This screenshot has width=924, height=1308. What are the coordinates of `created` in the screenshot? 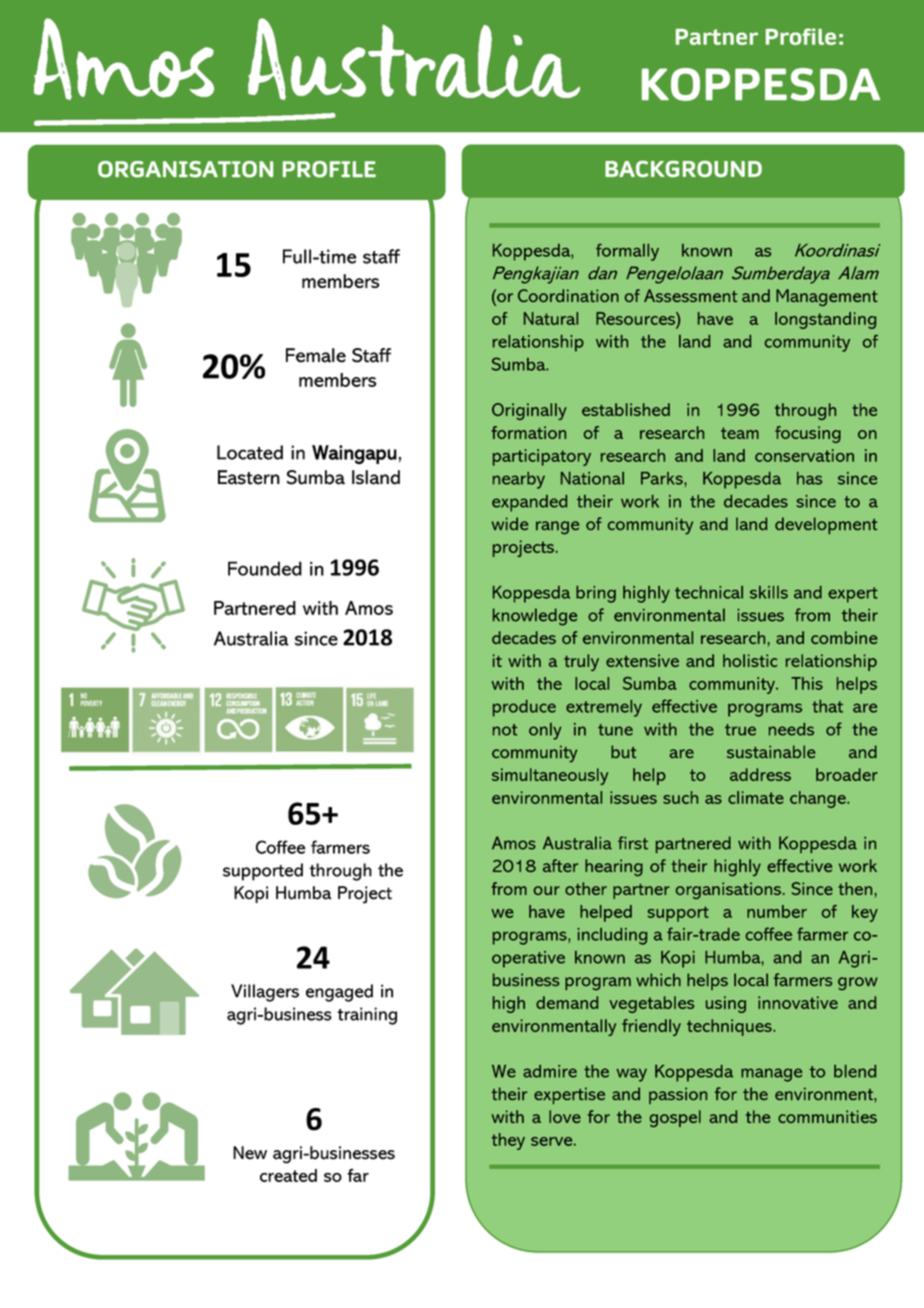 It's located at (288, 1175).
